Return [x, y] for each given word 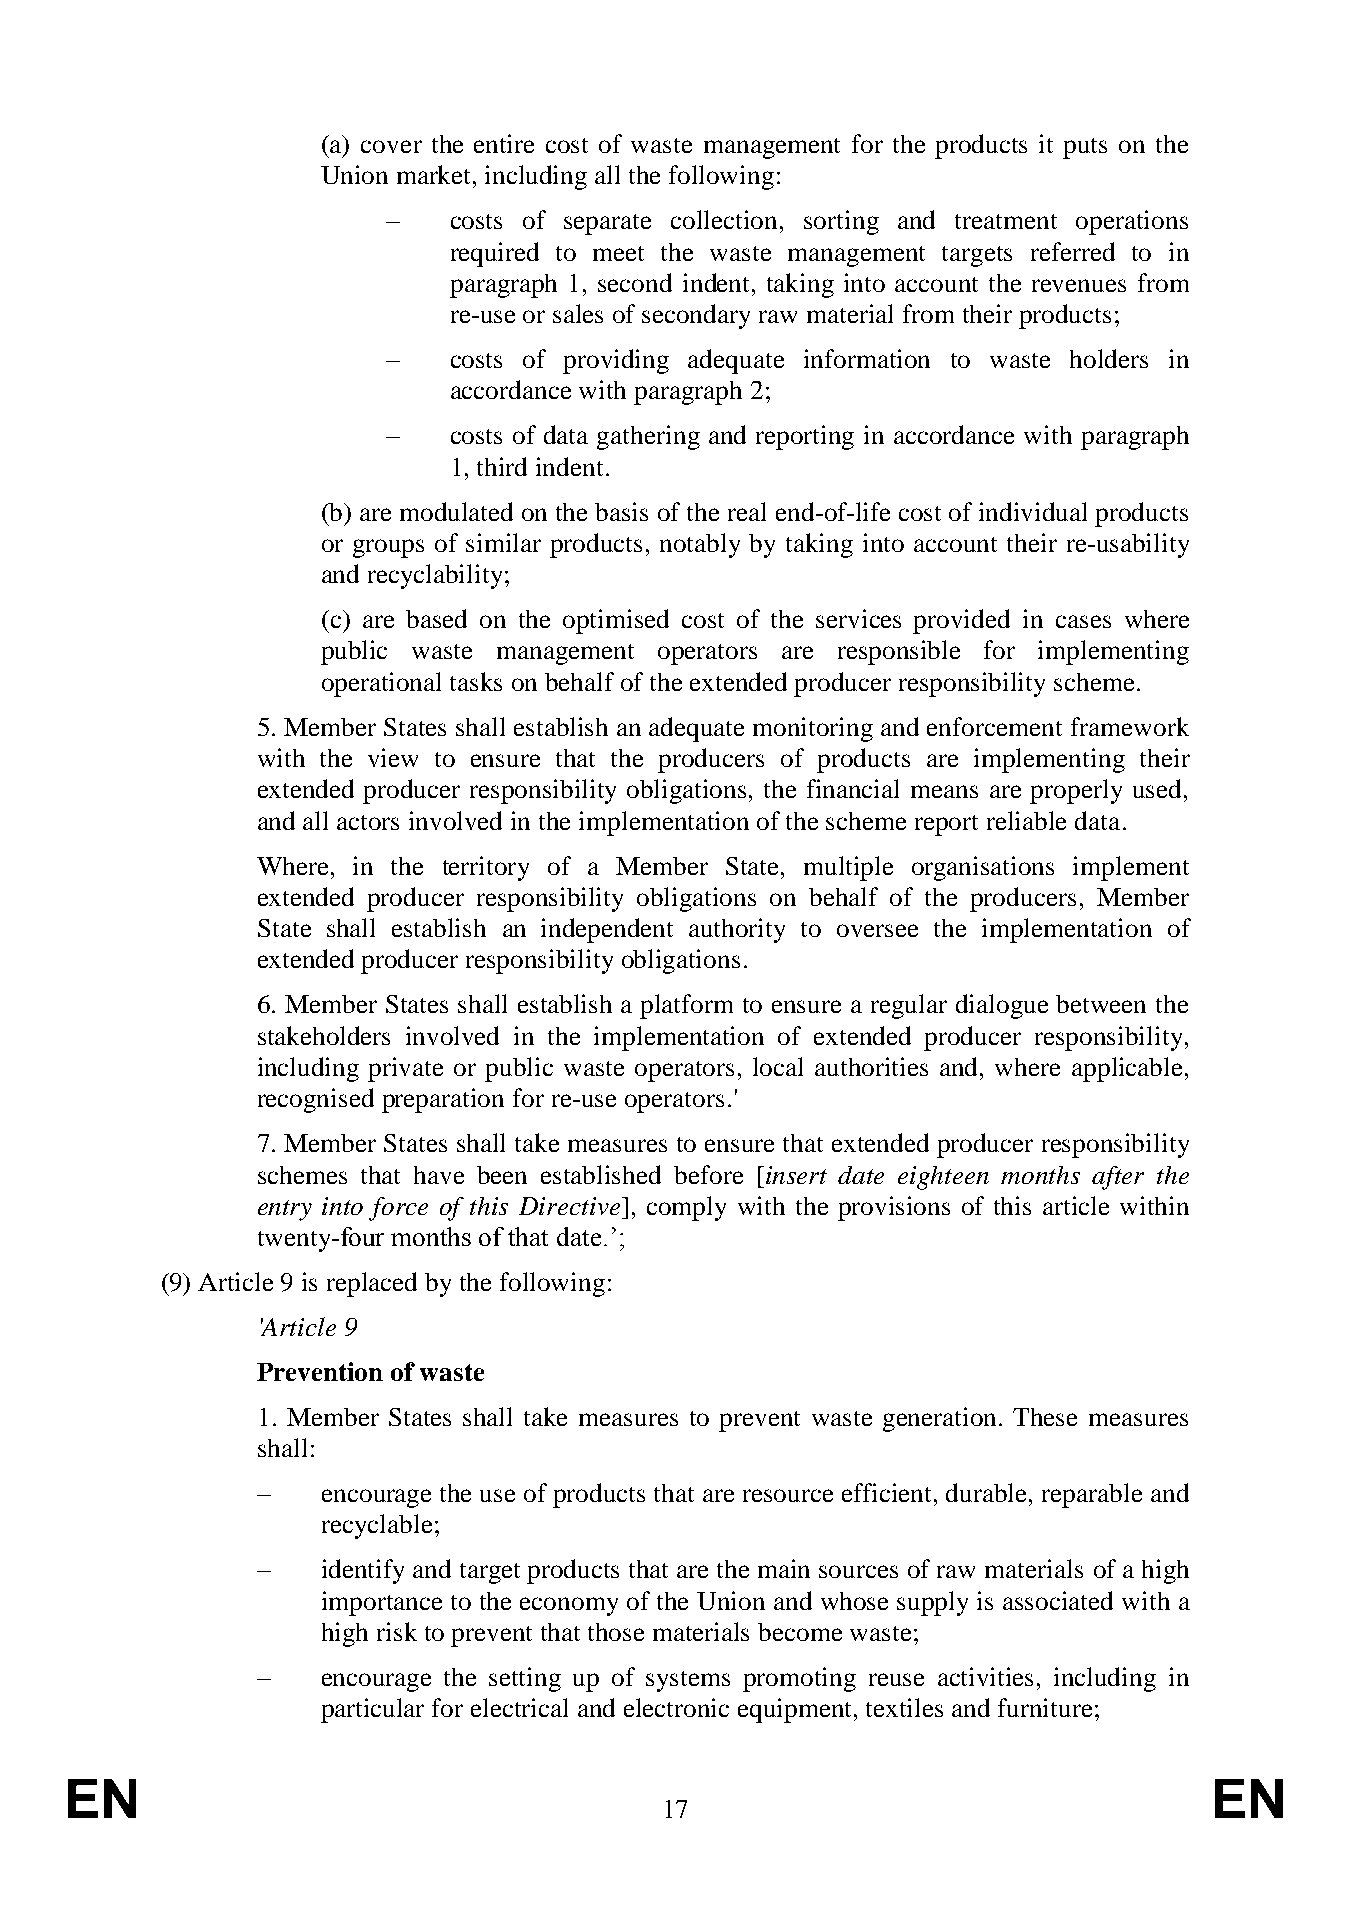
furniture [1045, 1707]
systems [688, 1681]
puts [1085, 148]
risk [397, 1631]
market [435, 174]
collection [726, 219]
